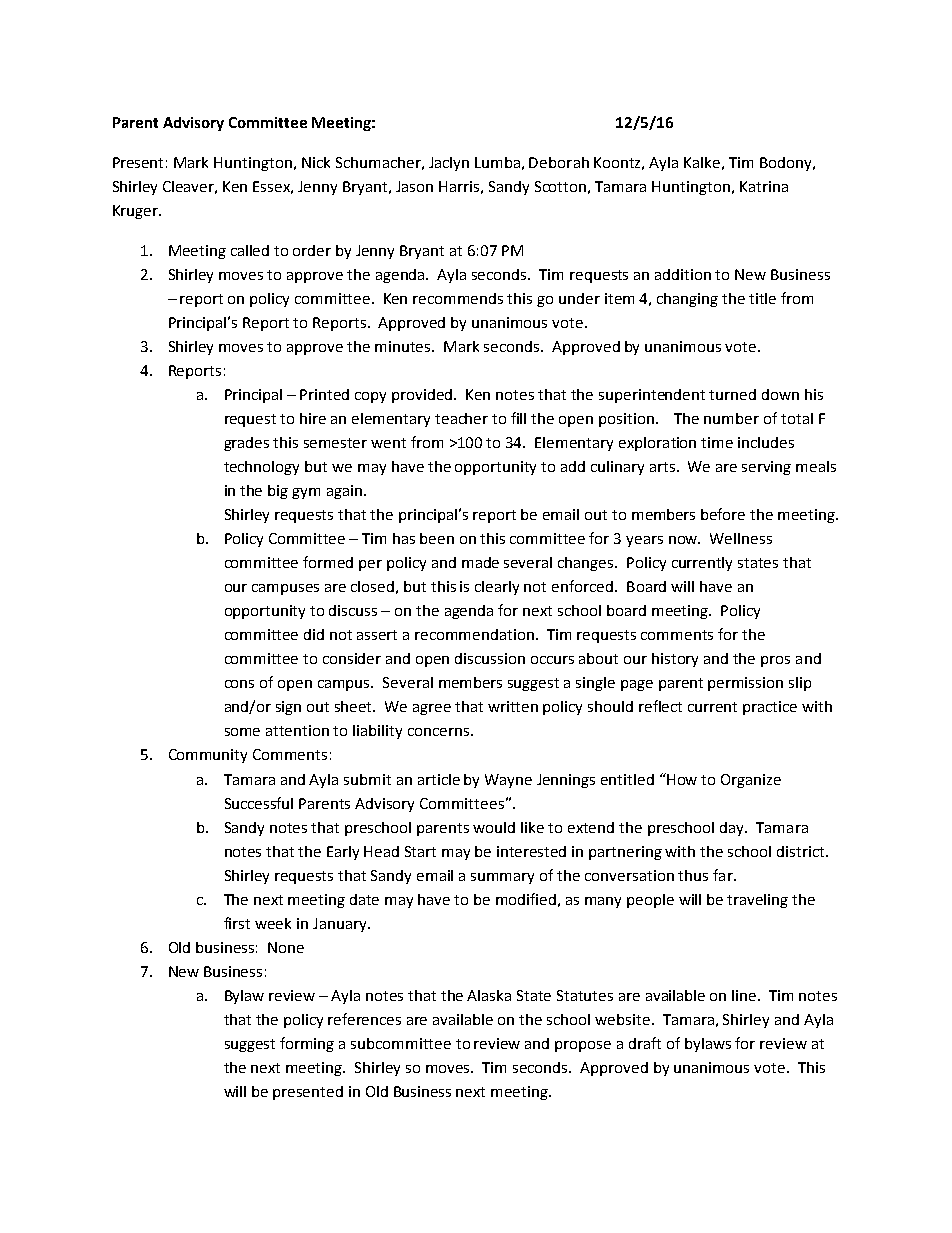 The width and height of the screenshot is (952, 1233). I want to click on Katrina, so click(764, 186).
